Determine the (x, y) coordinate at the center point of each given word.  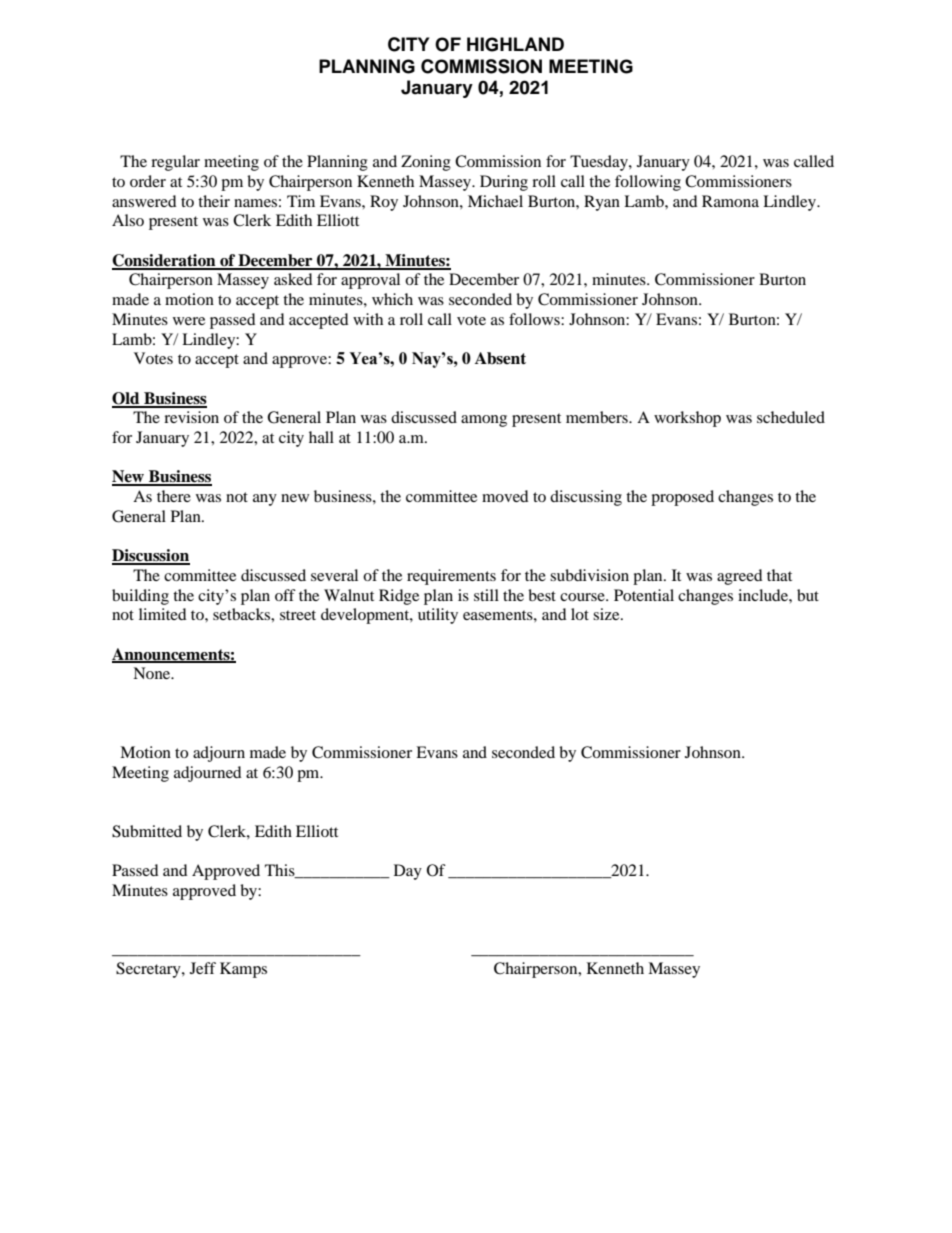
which (392, 299)
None (153, 673)
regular (175, 163)
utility (438, 616)
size (607, 614)
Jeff (203, 968)
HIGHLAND (515, 44)
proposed (682, 498)
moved (505, 496)
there (174, 496)
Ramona (730, 201)
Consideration (165, 261)
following (648, 183)
